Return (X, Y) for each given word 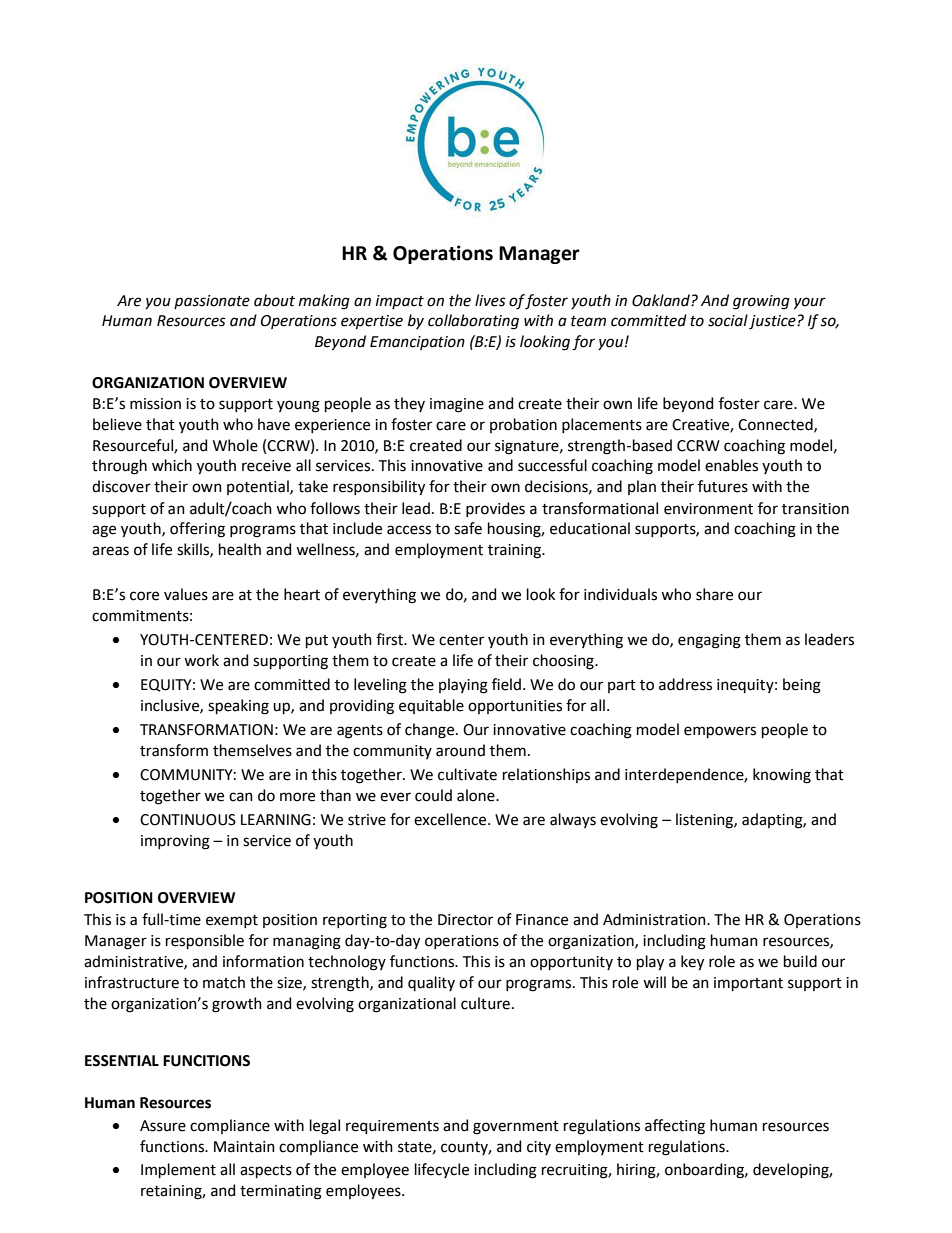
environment (708, 509)
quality (431, 983)
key (692, 963)
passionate (212, 302)
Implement (178, 1170)
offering (197, 530)
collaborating (473, 322)
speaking (238, 707)
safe (468, 528)
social (728, 320)
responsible (205, 941)
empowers (720, 732)
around (460, 750)
